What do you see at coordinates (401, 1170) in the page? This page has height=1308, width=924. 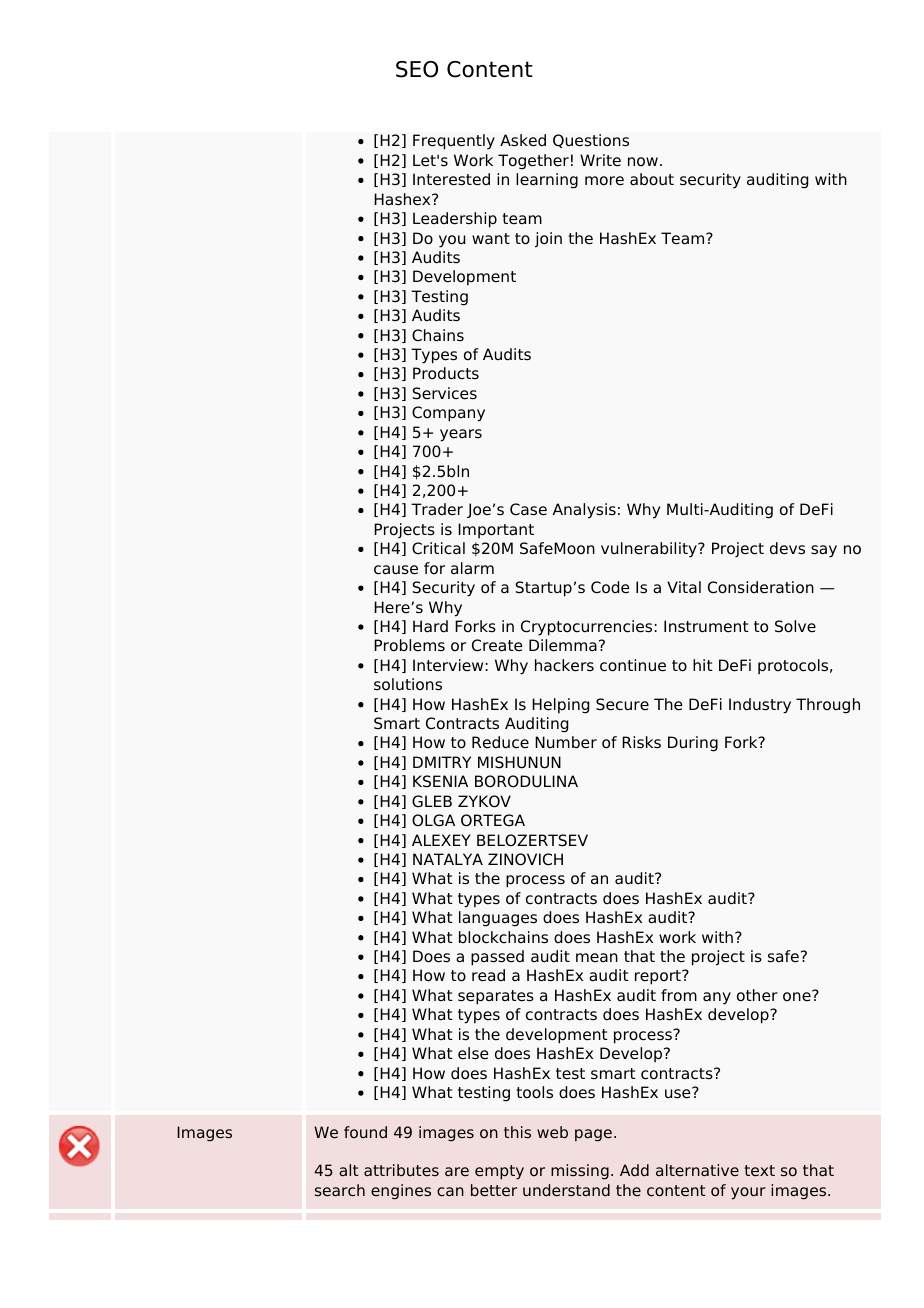 I see `attributes` at bounding box center [401, 1170].
